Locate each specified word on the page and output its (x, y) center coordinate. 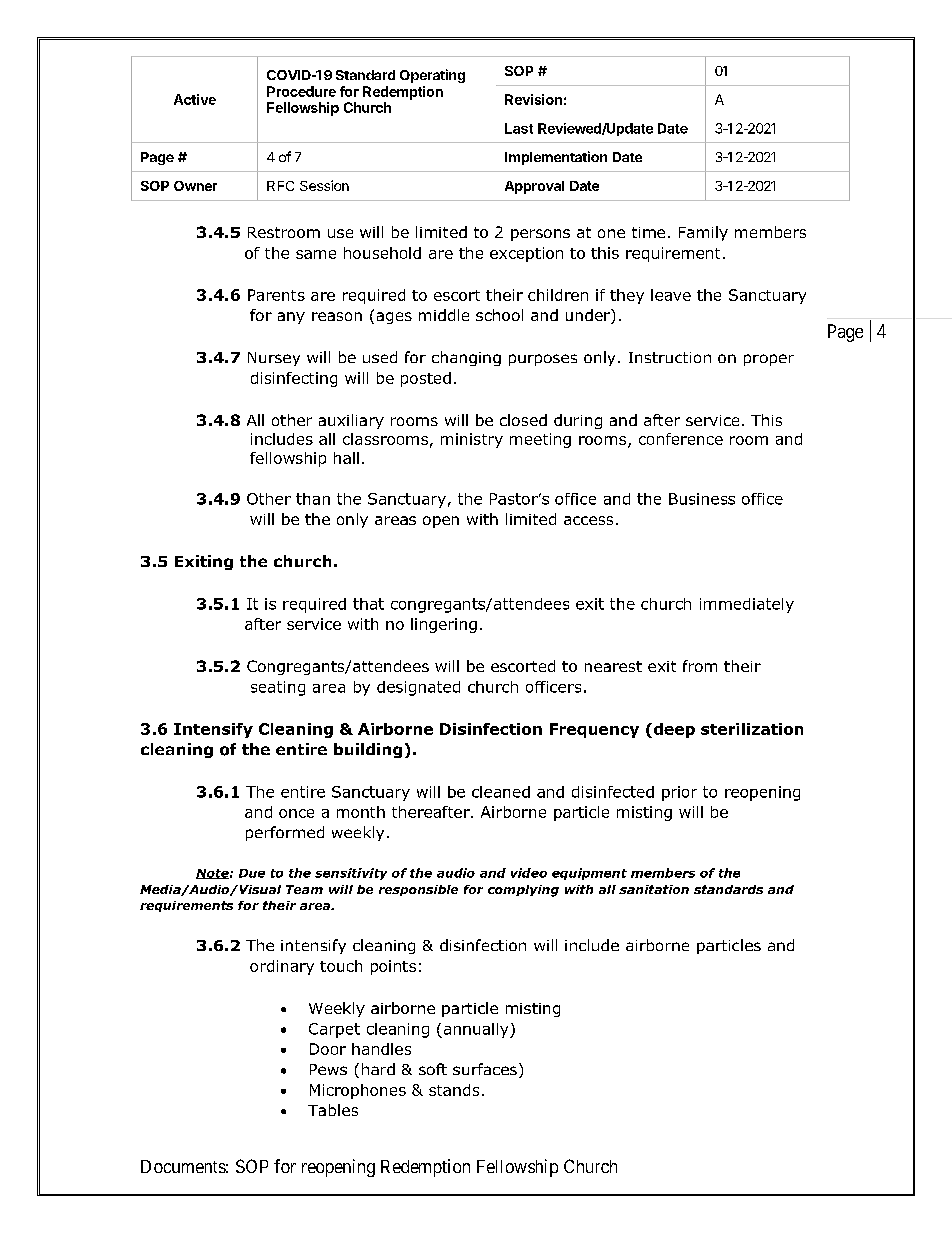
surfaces (485, 1069)
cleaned (501, 792)
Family (703, 233)
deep (673, 730)
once (296, 813)
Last (519, 128)
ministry (472, 440)
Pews (328, 1069)
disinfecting (294, 379)
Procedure (301, 91)
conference (681, 439)
